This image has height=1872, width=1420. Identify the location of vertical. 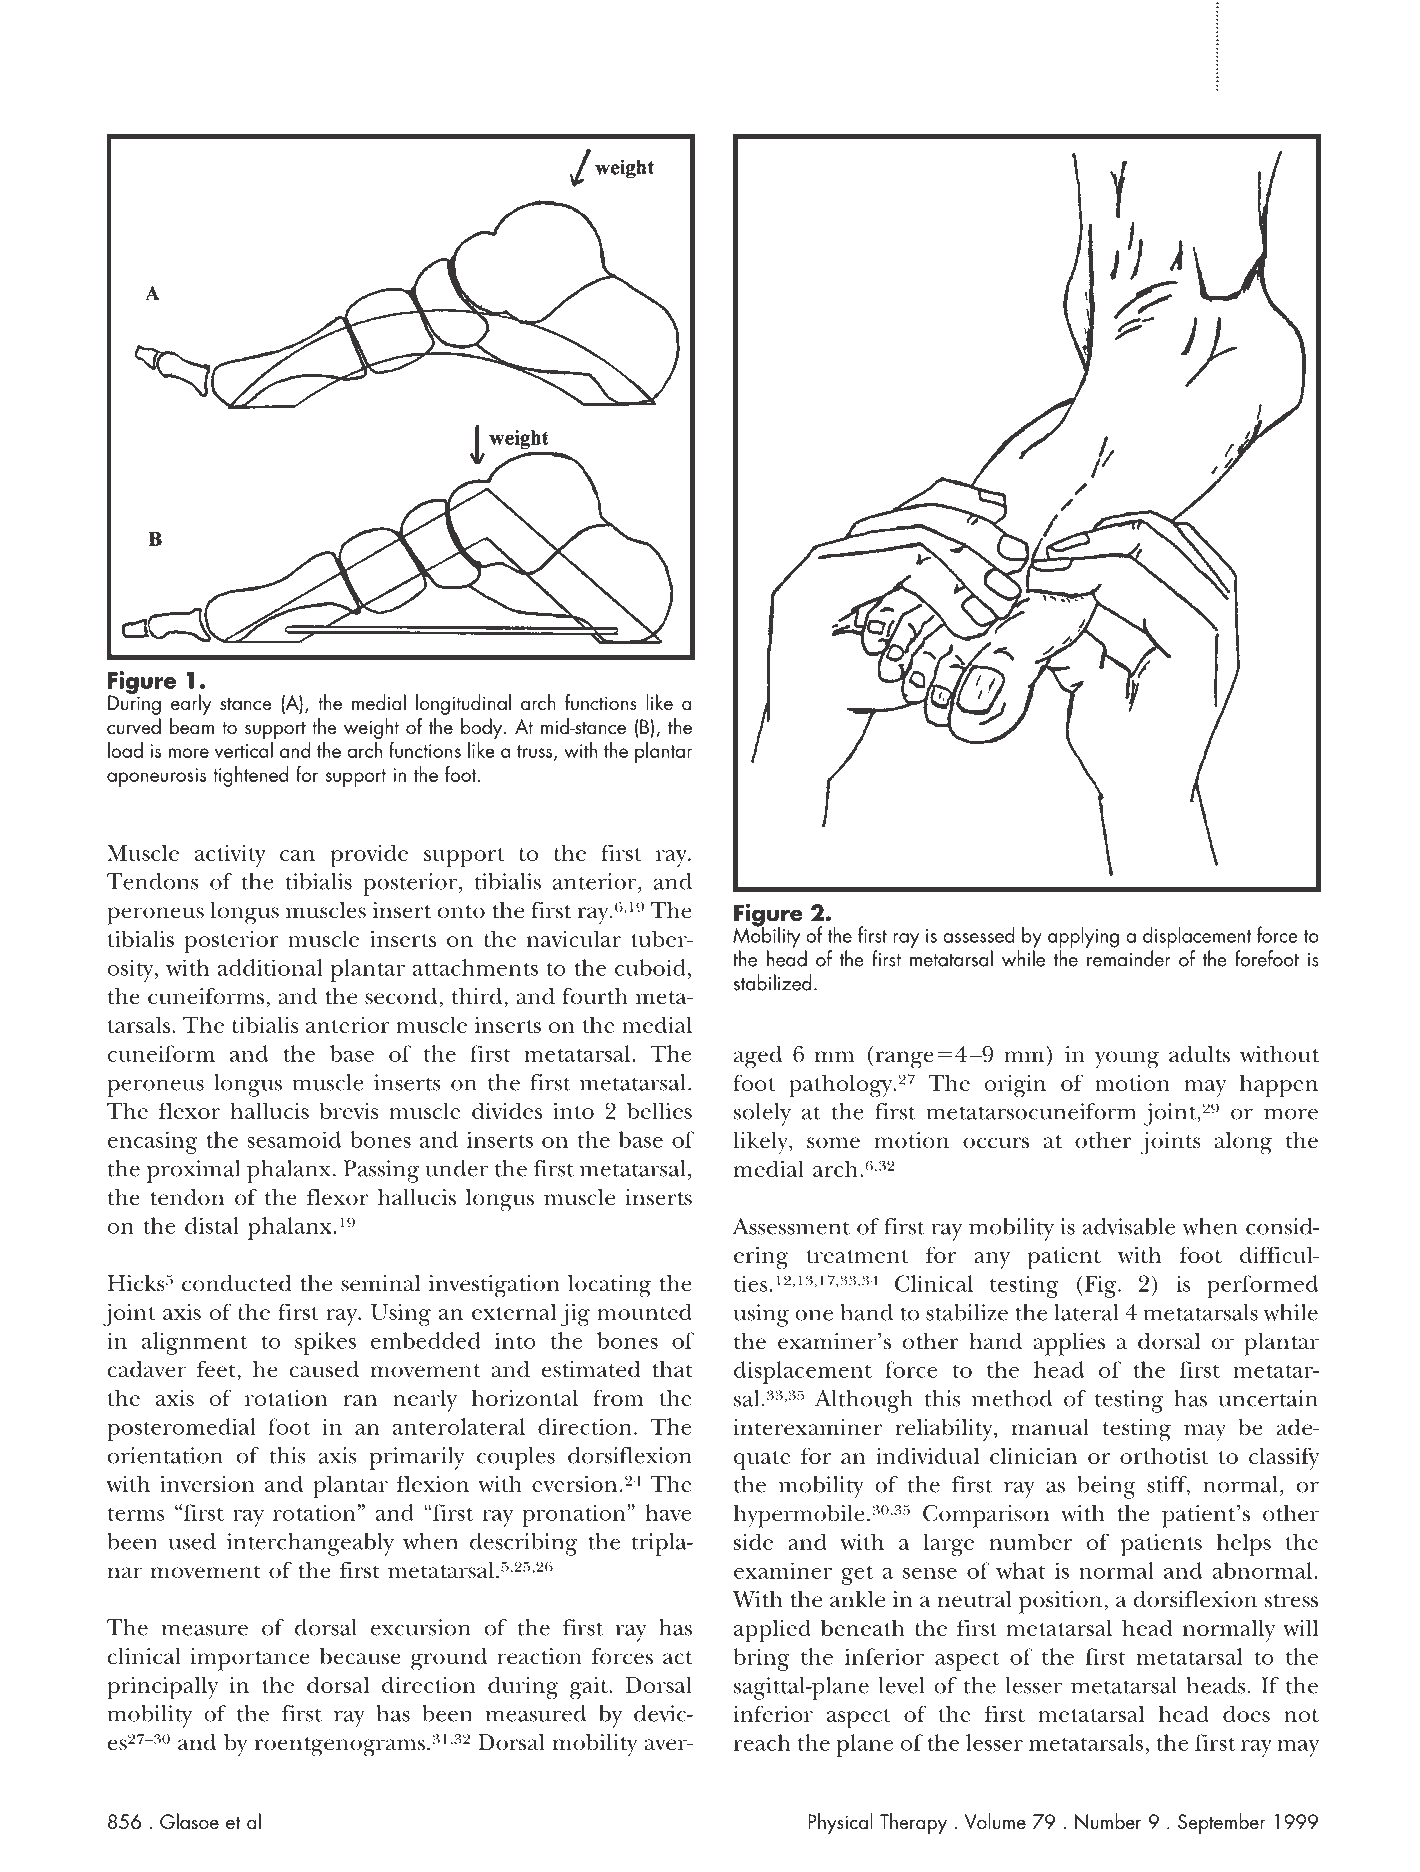
(244, 750).
